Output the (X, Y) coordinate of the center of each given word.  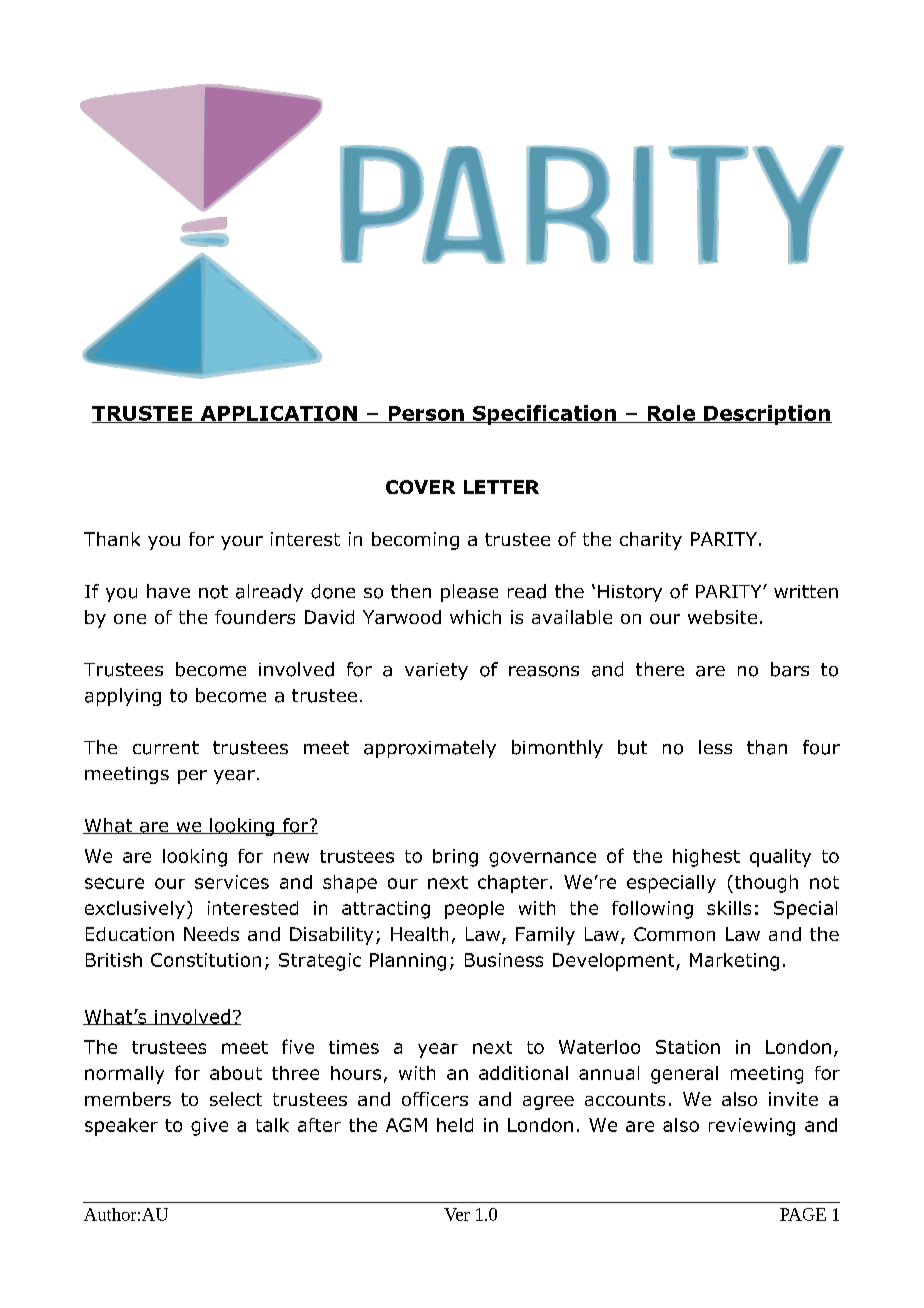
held (455, 1125)
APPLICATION (278, 414)
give (209, 1127)
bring (455, 858)
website (722, 617)
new (291, 857)
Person (426, 414)
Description (767, 415)
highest (706, 858)
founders (255, 617)
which (475, 617)
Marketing (734, 962)
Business (504, 960)
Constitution (206, 960)
